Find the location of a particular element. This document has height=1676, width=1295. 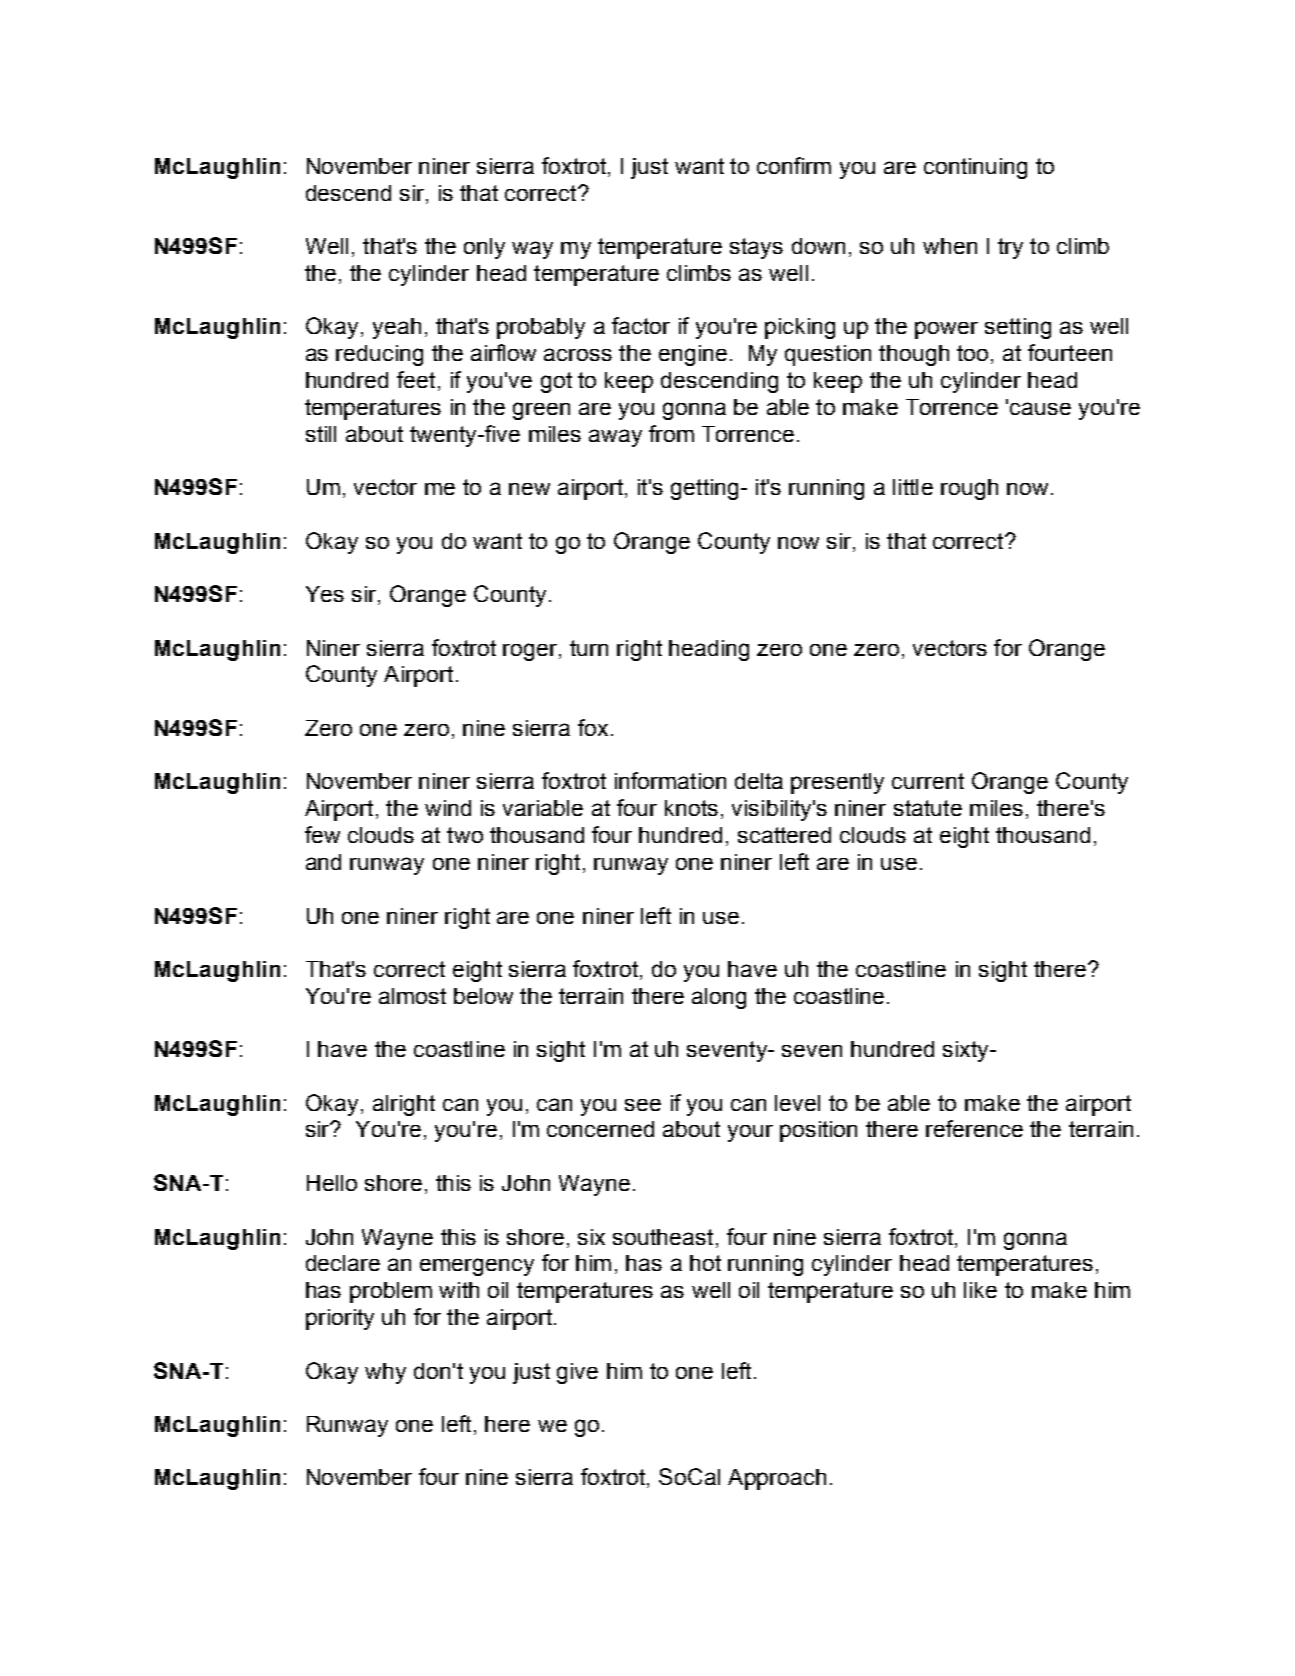

only is located at coordinates (484, 248).
